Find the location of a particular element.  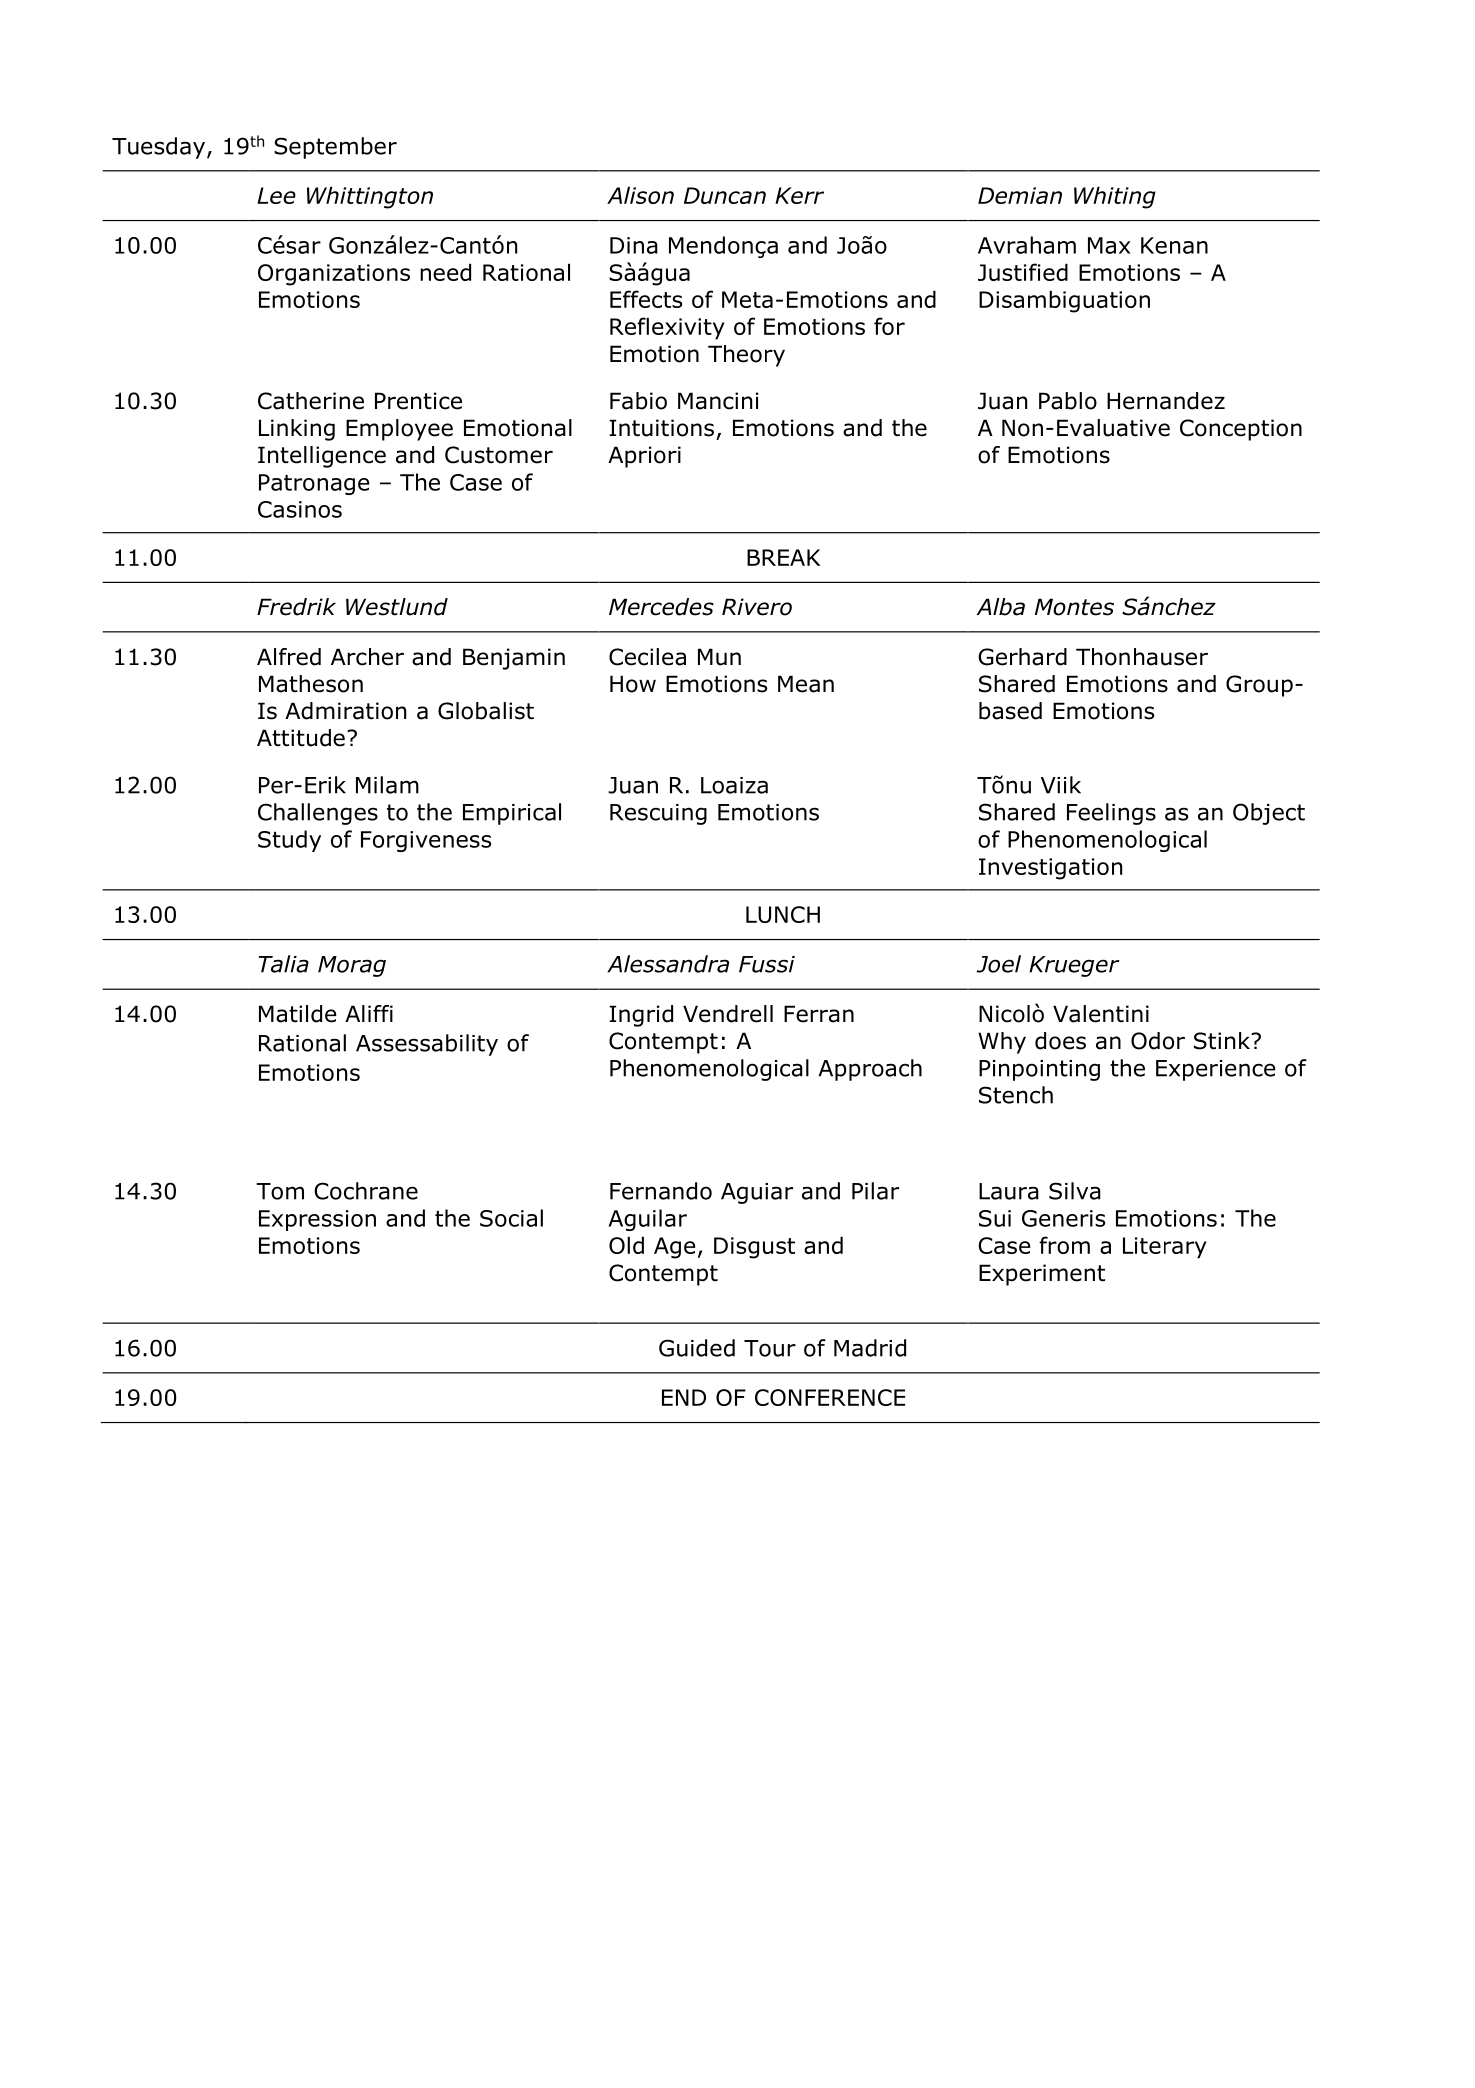

Rescuing is located at coordinates (658, 814).
